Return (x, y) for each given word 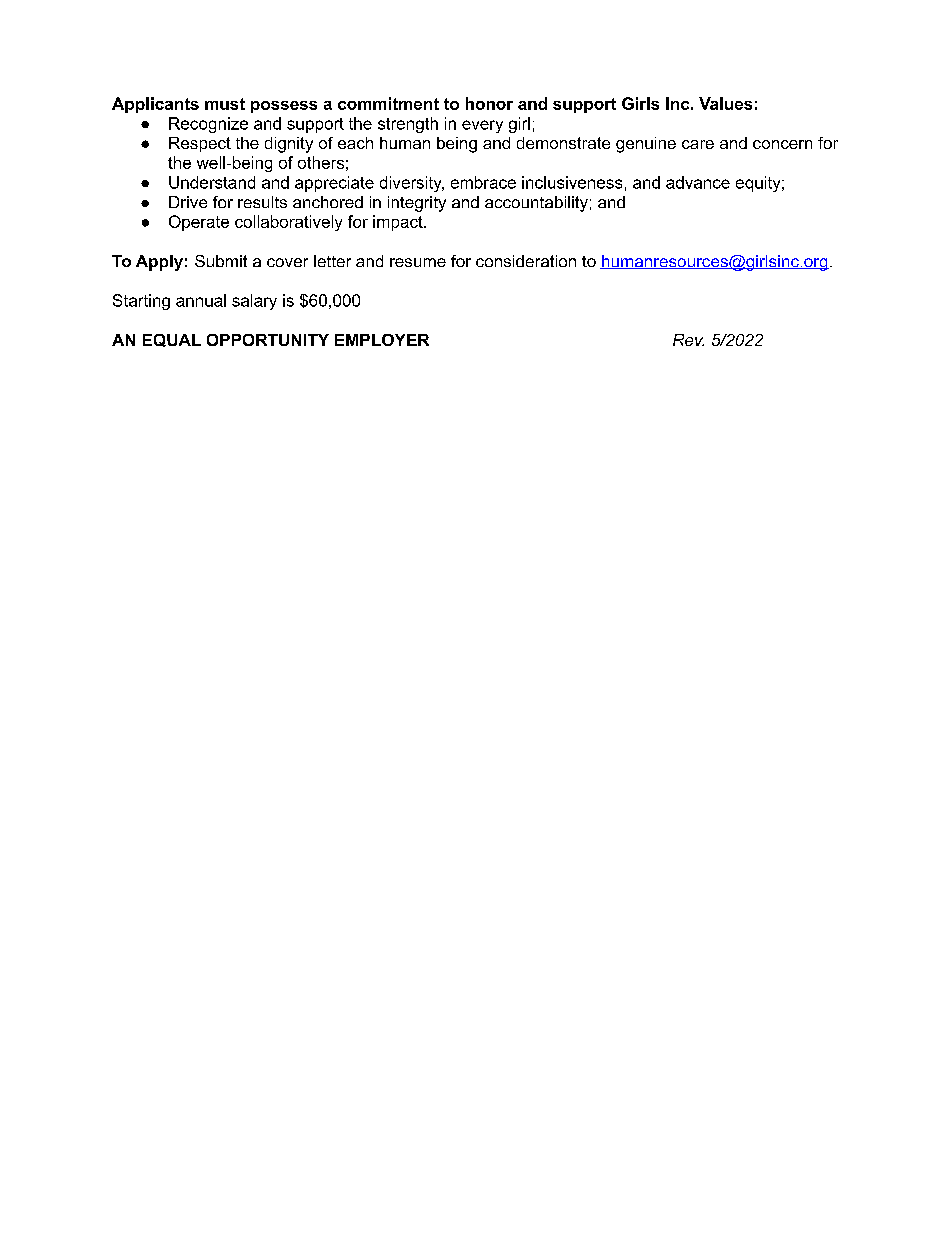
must (225, 104)
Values (725, 103)
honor (489, 103)
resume (418, 262)
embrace (483, 182)
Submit (221, 261)
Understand (212, 182)
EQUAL (172, 340)
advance (698, 182)
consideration (526, 261)
